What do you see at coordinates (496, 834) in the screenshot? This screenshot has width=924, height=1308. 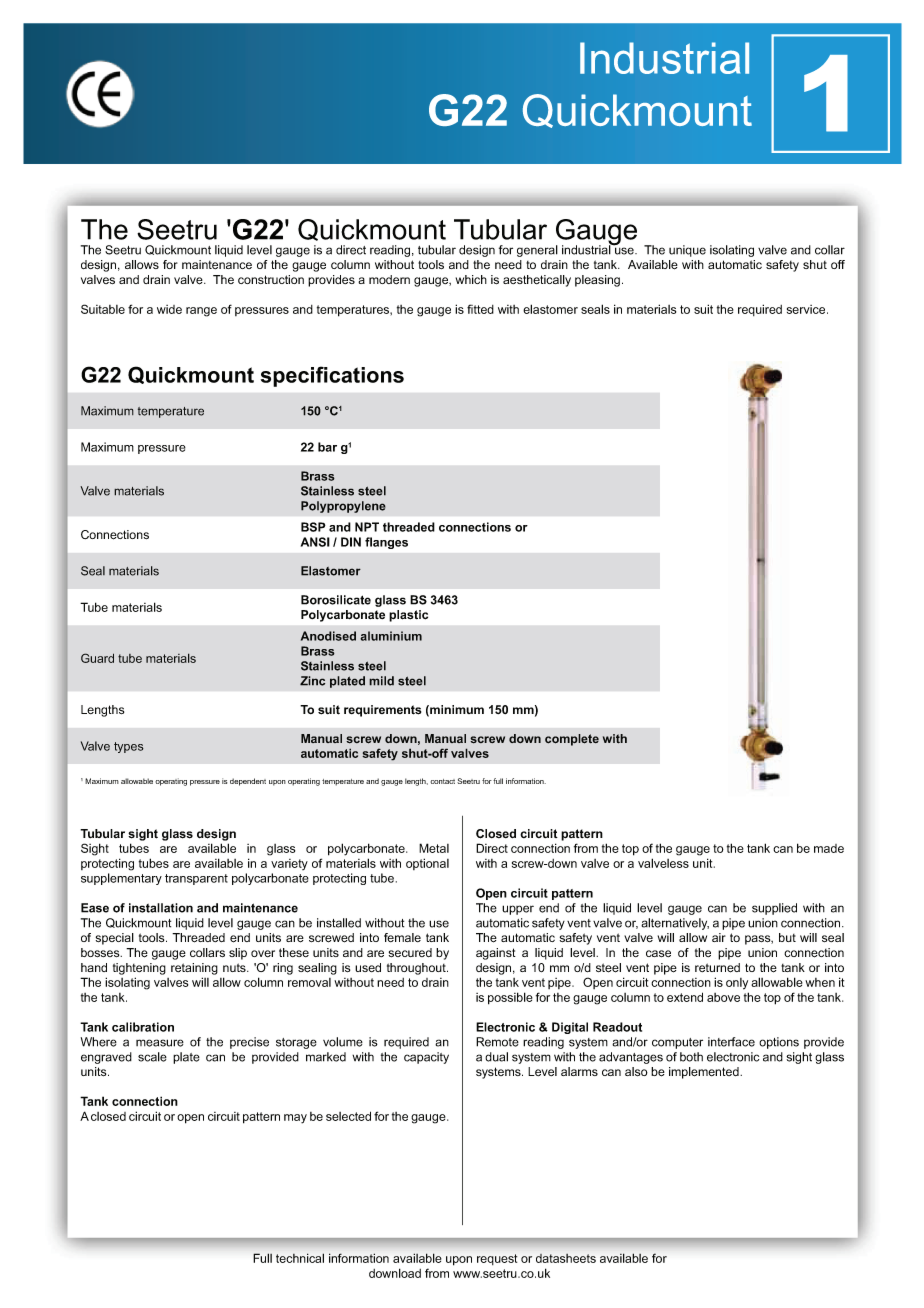 I see `Closed` at bounding box center [496, 834].
